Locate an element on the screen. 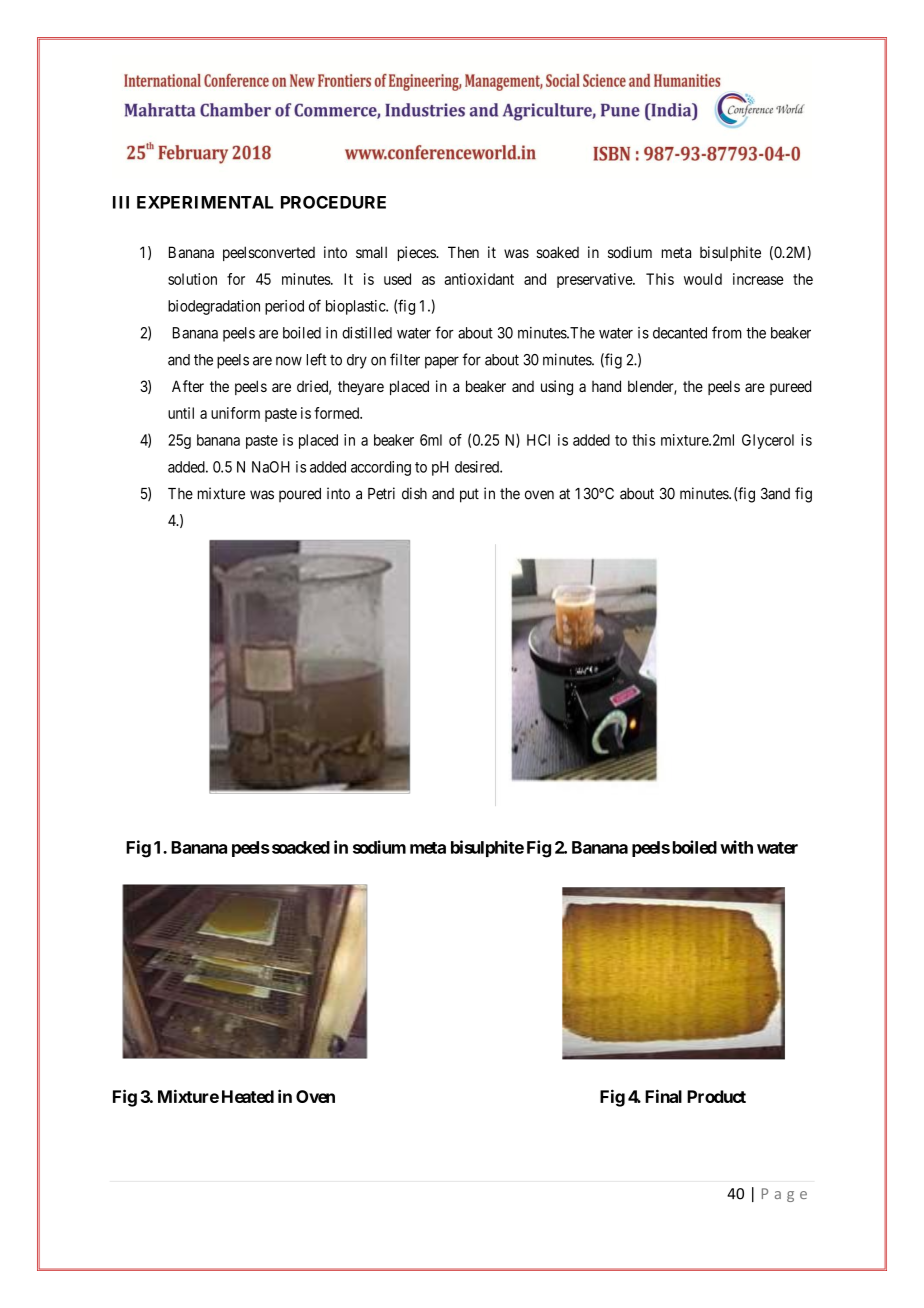  poured is located at coordinates (300, 495).
